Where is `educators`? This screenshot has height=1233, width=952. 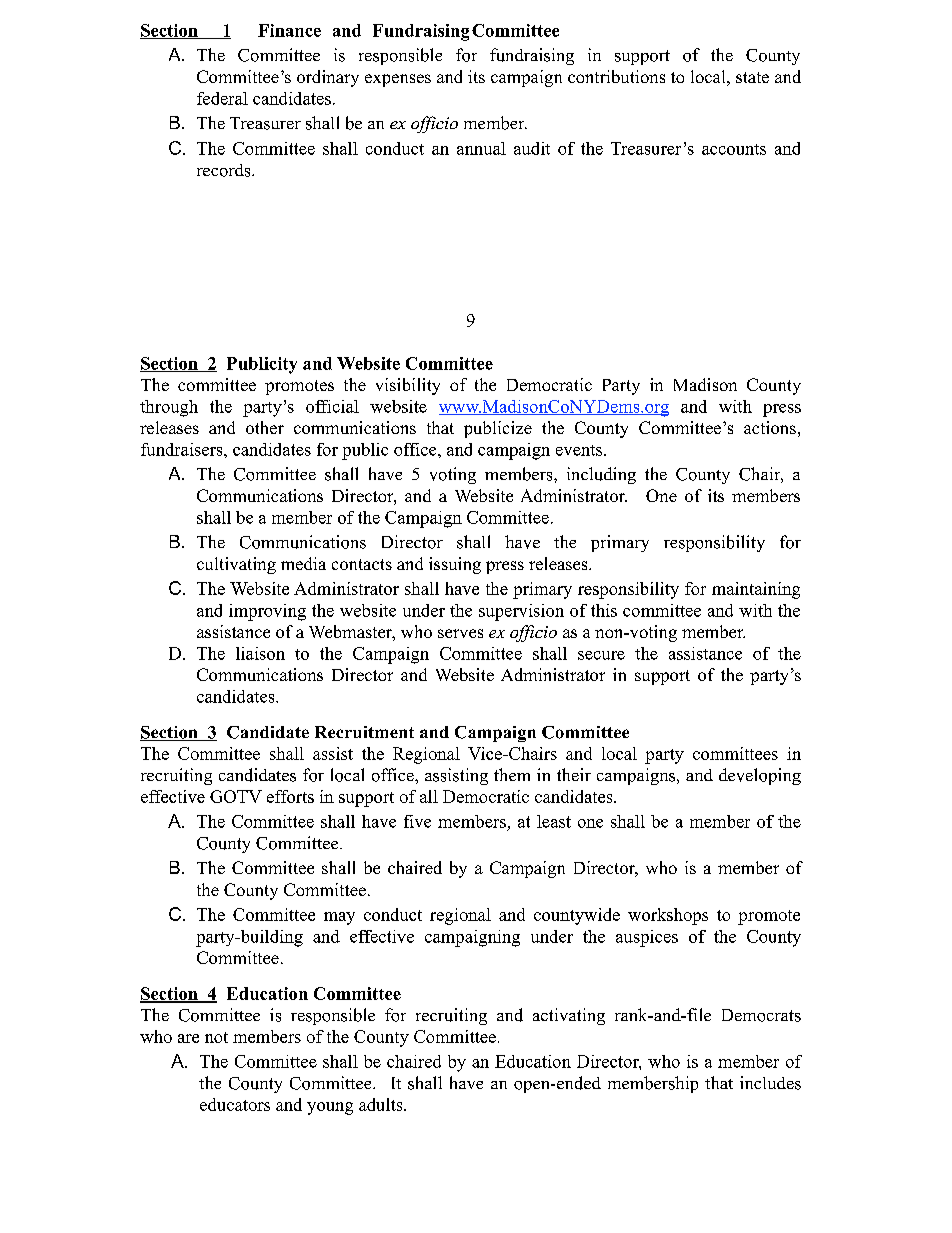 educators is located at coordinates (235, 1104).
